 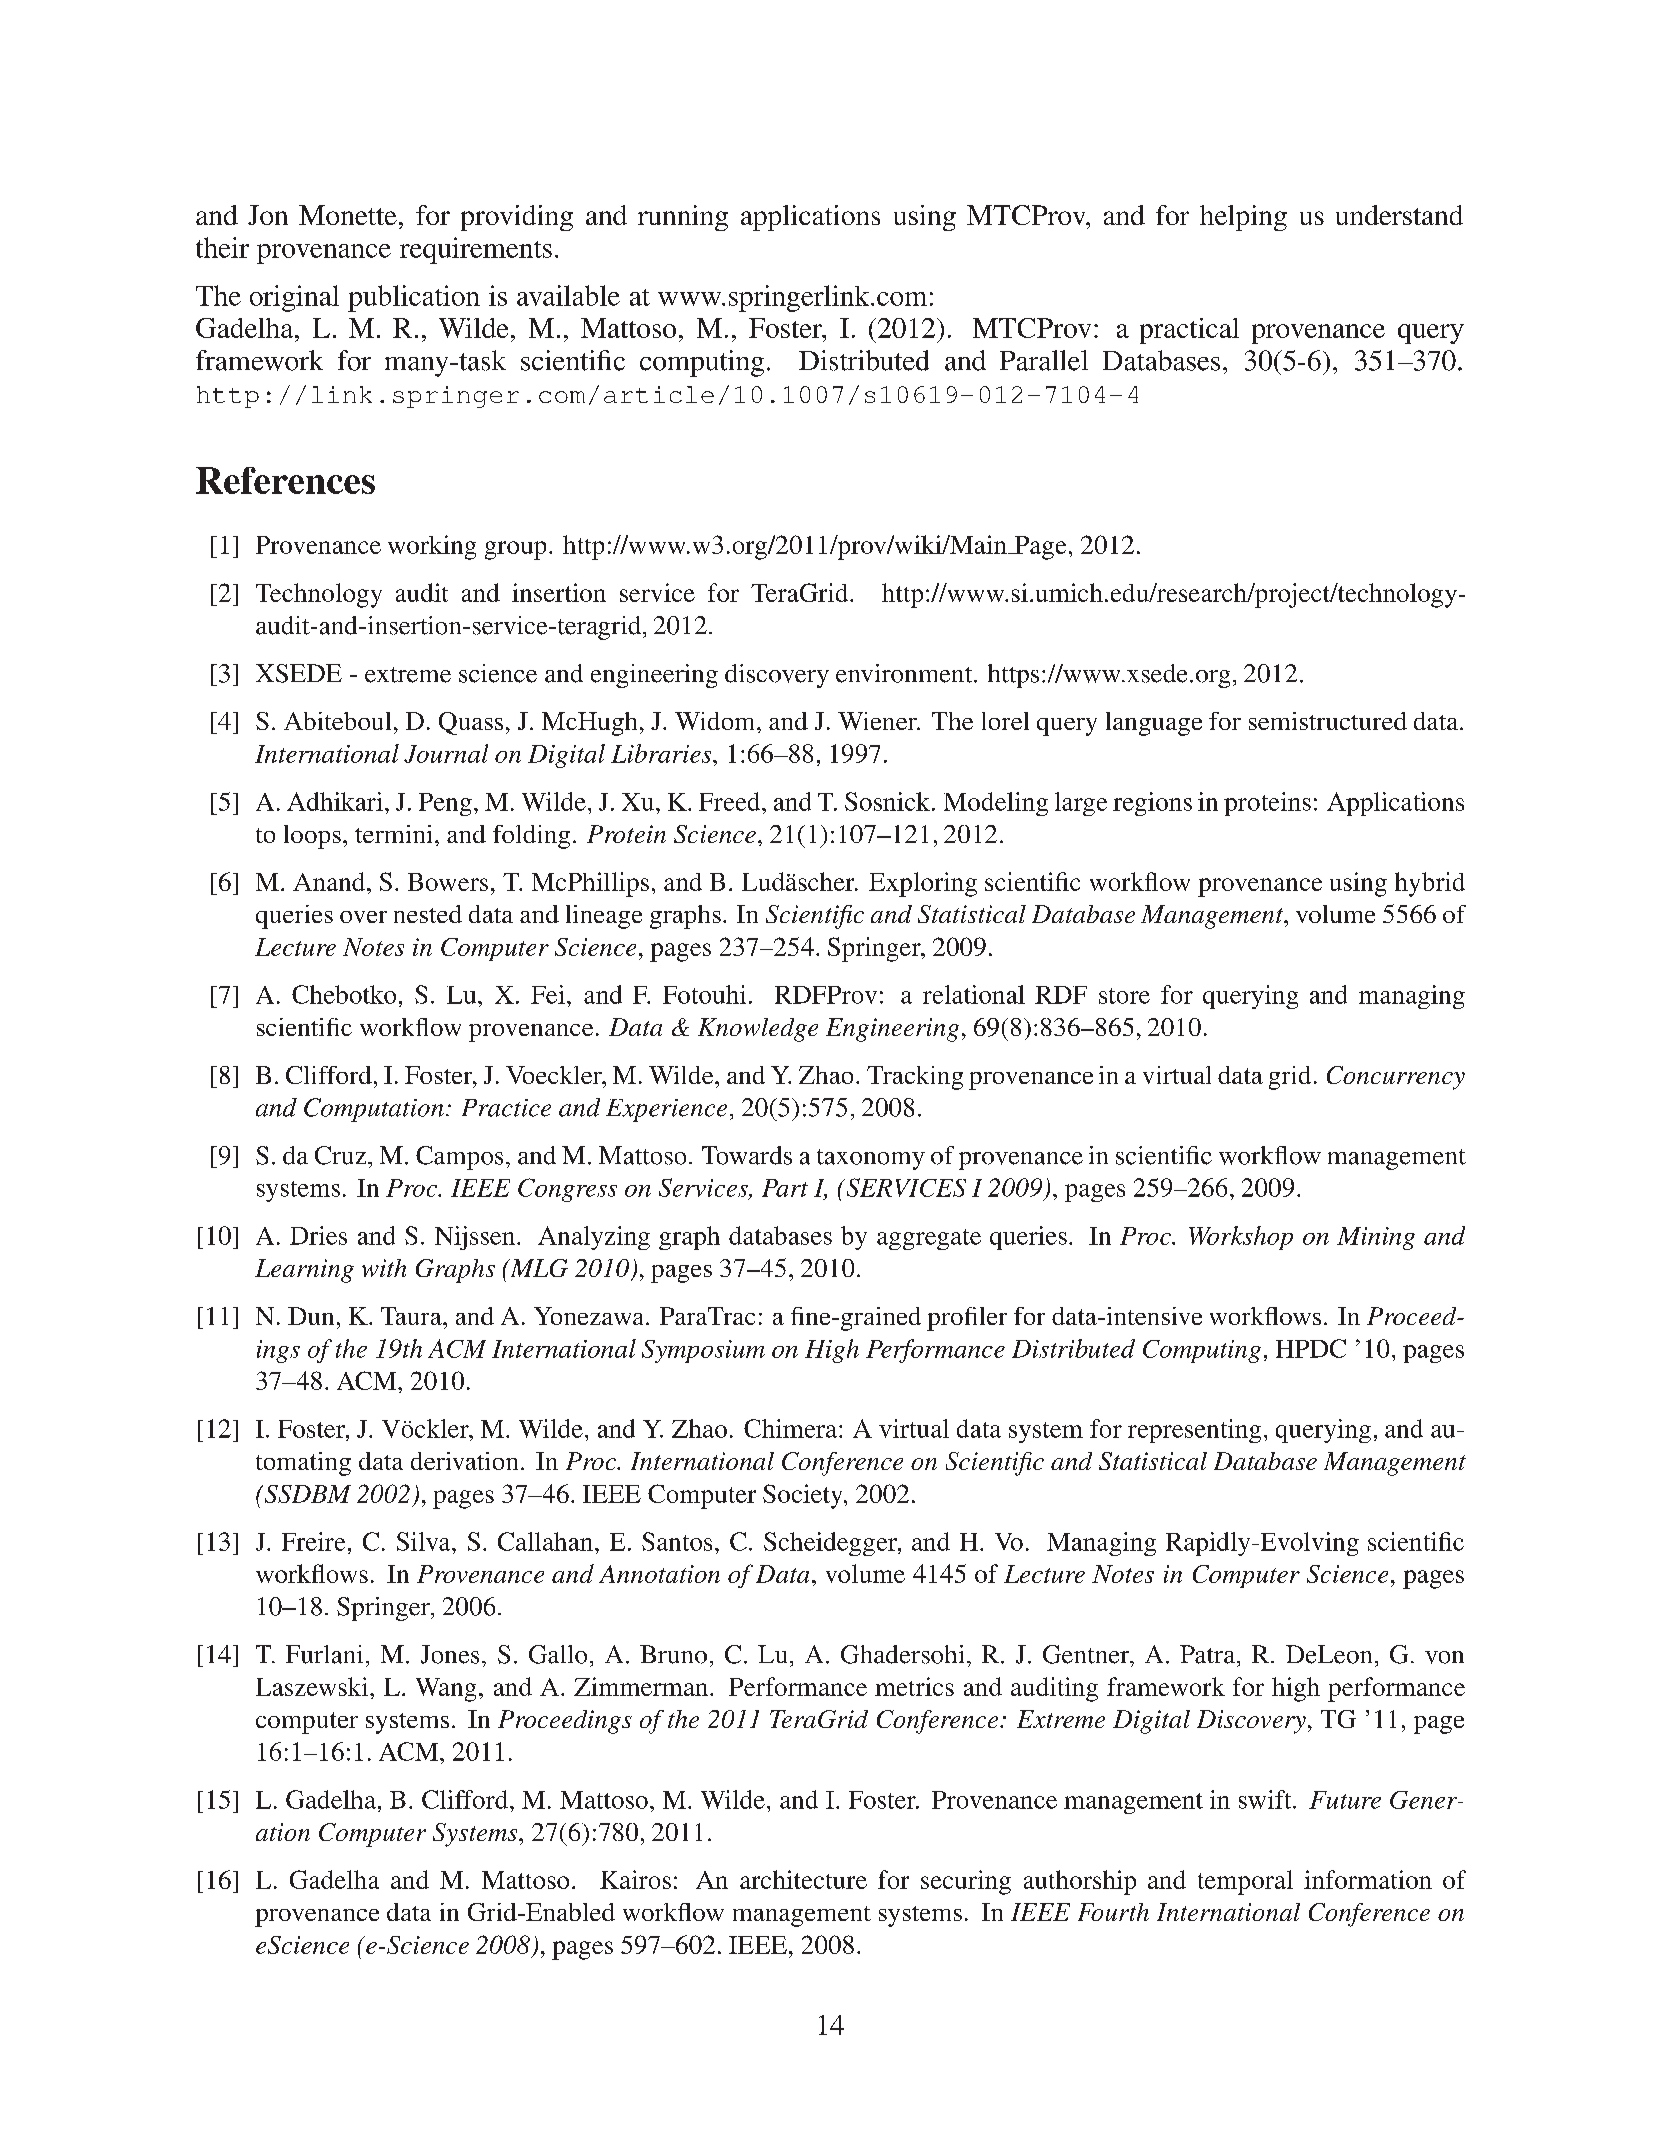 I want to click on architecture, so click(x=803, y=1879).
